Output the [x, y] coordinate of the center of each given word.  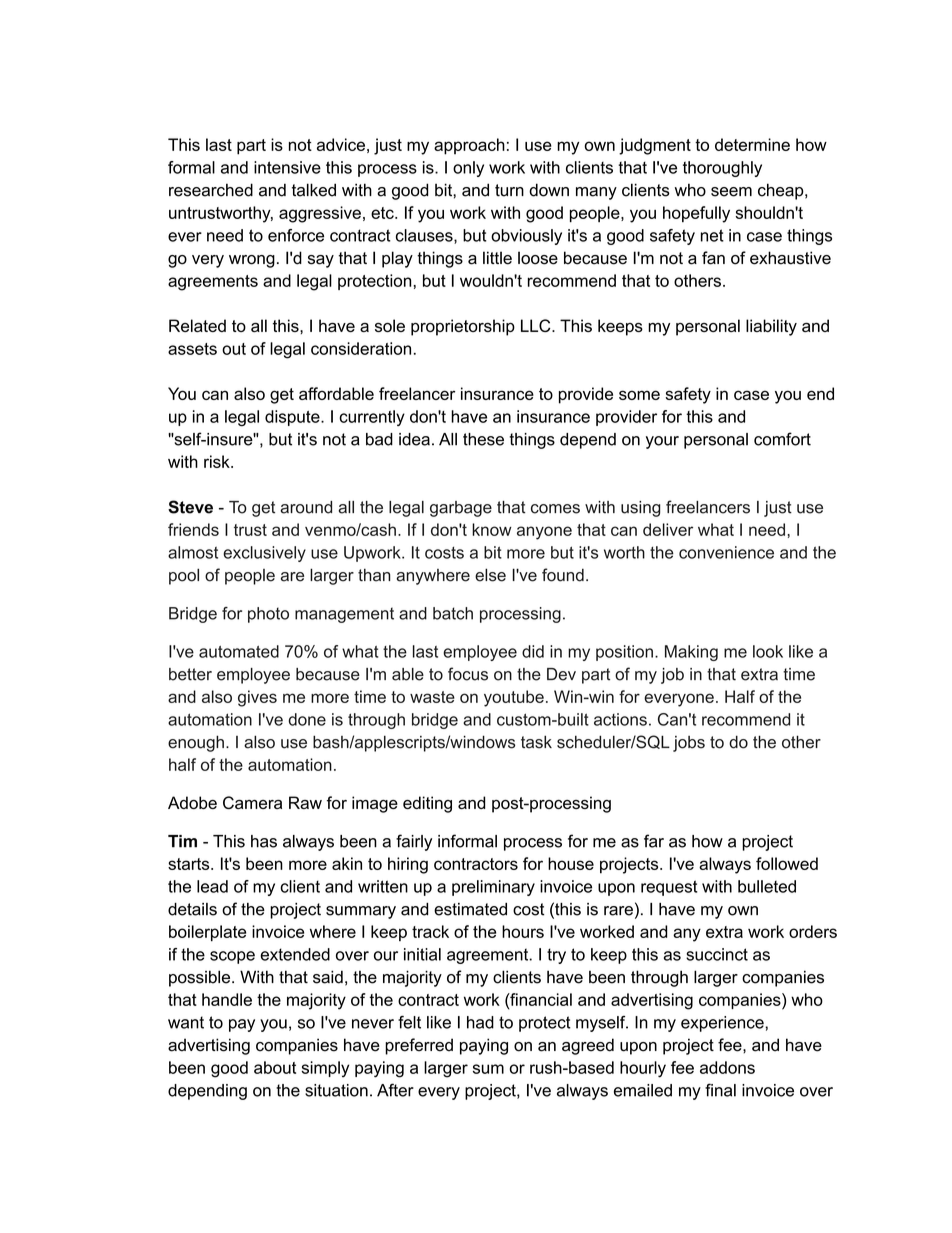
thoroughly [722, 169]
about [275, 1067]
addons [727, 1067]
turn [509, 190]
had [480, 1022]
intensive [287, 167]
